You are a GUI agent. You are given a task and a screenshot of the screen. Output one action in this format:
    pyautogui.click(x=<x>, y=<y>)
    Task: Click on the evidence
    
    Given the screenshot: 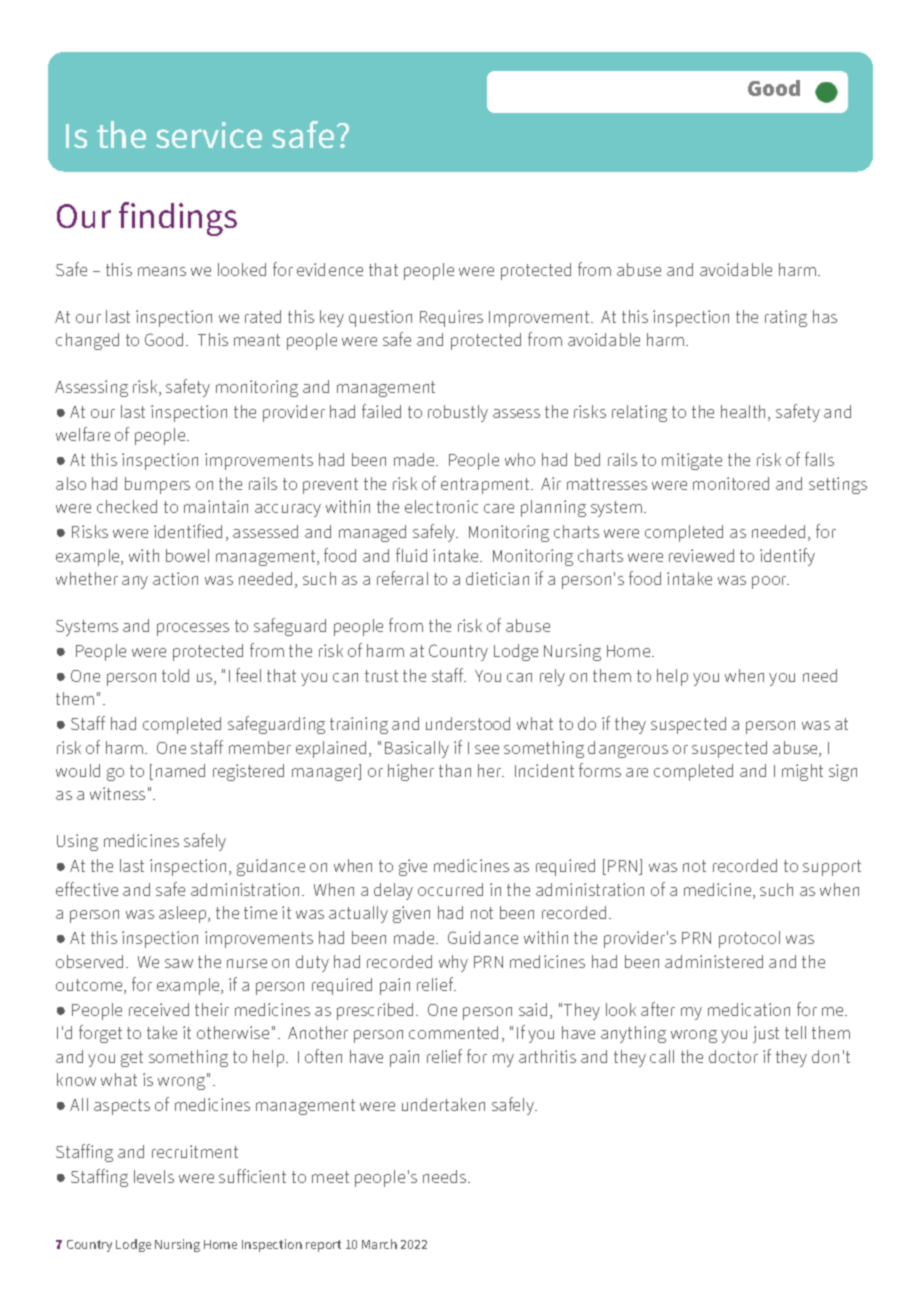 What is the action you would take?
    pyautogui.click(x=330, y=269)
